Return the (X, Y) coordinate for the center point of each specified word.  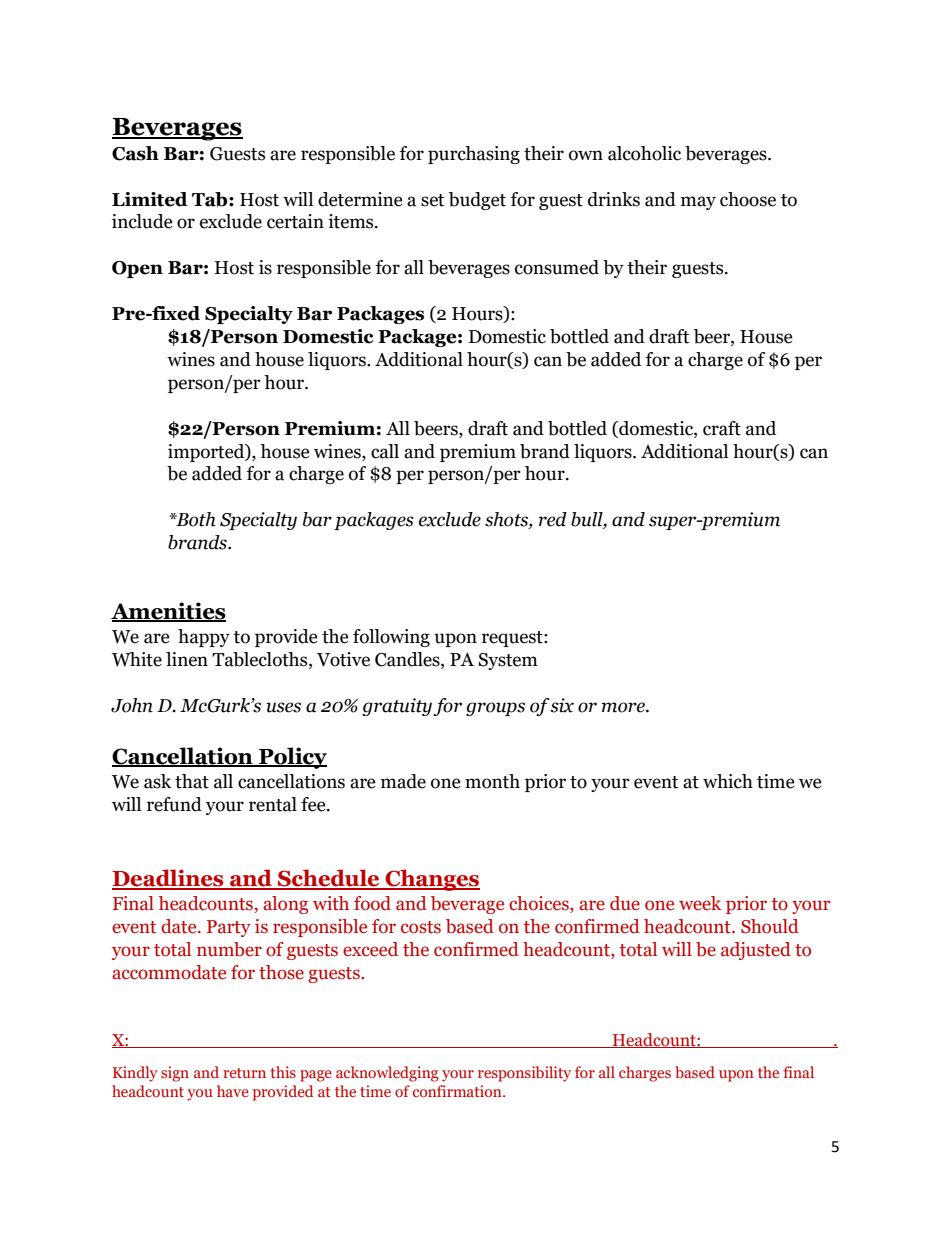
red (553, 519)
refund (174, 804)
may (698, 203)
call (385, 451)
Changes (431, 880)
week (700, 903)
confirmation (458, 1091)
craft (722, 428)
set (432, 200)
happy (204, 638)
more (624, 707)
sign (175, 1074)
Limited (150, 199)
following (391, 638)
